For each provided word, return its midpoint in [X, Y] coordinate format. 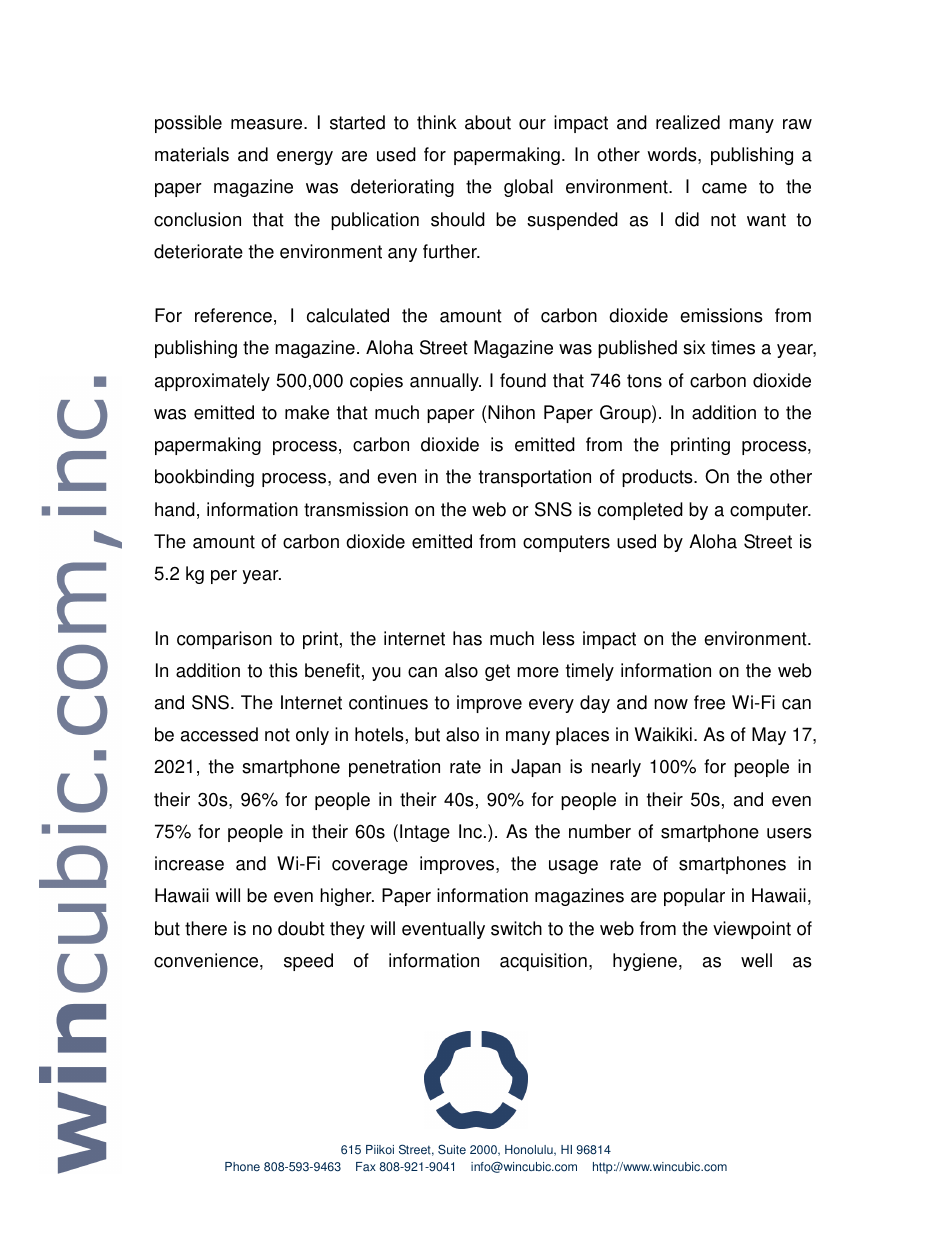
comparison [224, 640]
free [709, 702]
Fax [366, 1167]
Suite [452, 1149]
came [724, 188]
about [488, 122]
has [467, 638]
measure [268, 124]
